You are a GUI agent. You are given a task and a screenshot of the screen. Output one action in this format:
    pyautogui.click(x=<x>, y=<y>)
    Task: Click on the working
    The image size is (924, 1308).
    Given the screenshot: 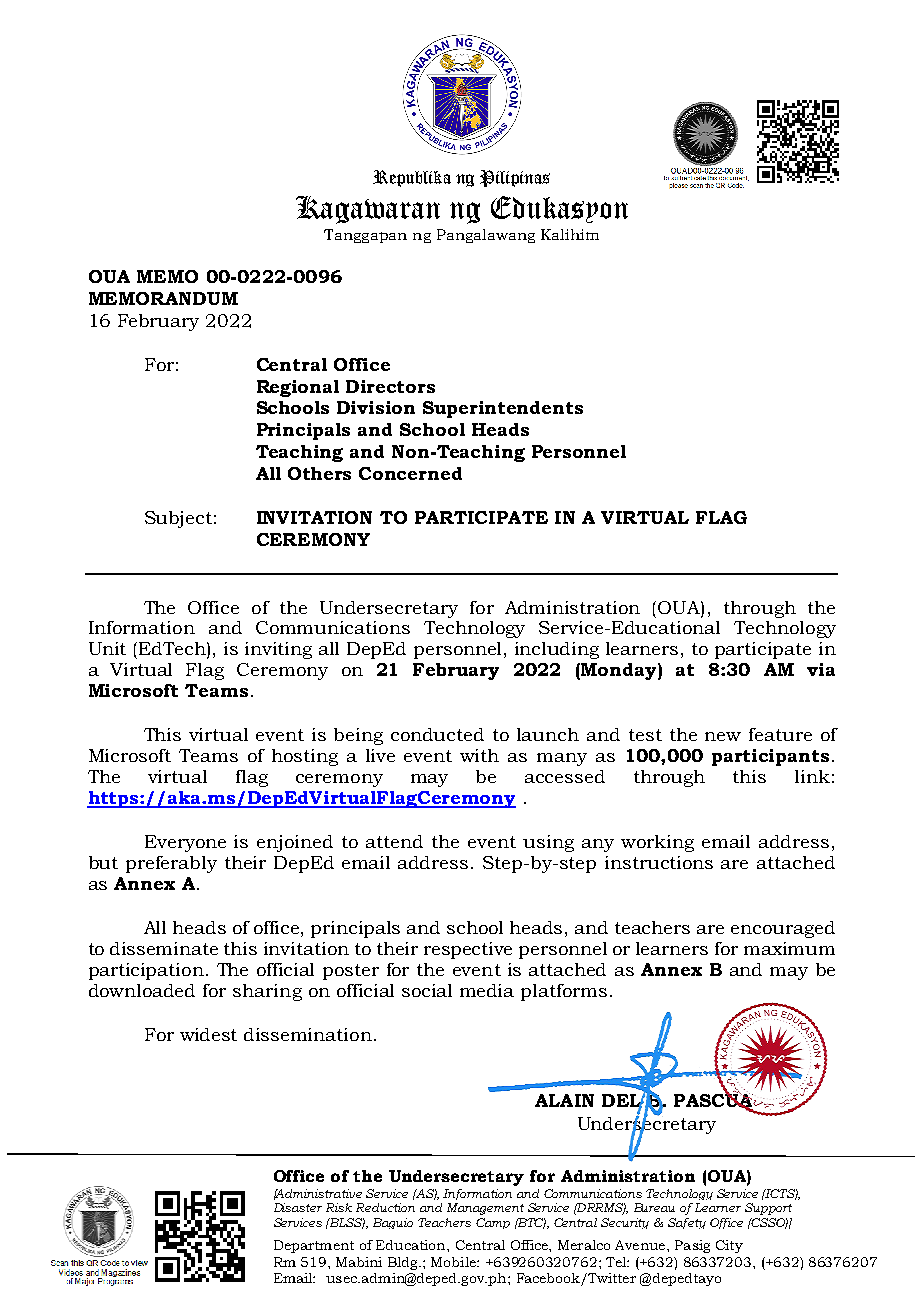 What is the action you would take?
    pyautogui.click(x=657, y=843)
